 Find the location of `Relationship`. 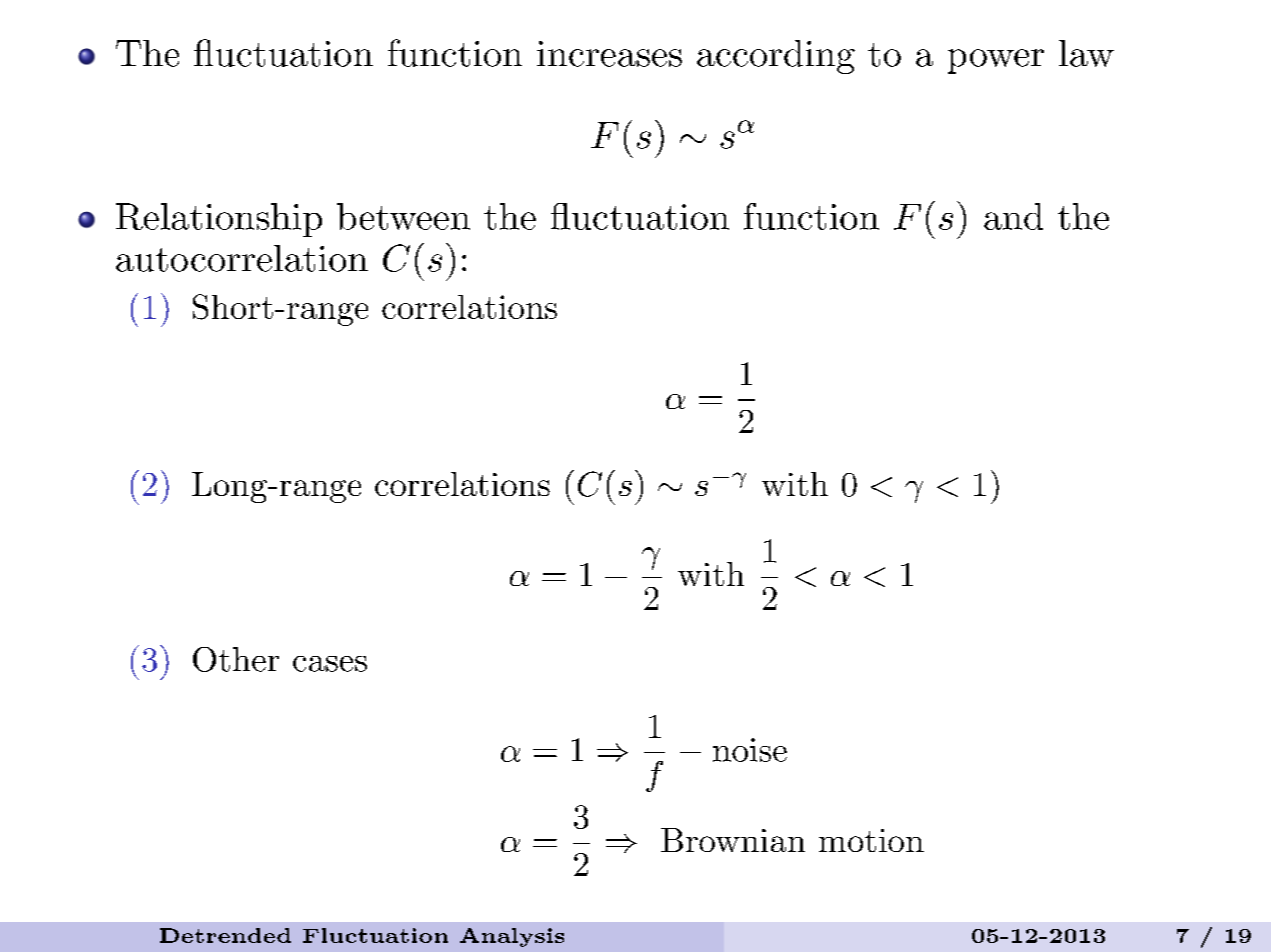

Relationship is located at coordinates (219, 220).
